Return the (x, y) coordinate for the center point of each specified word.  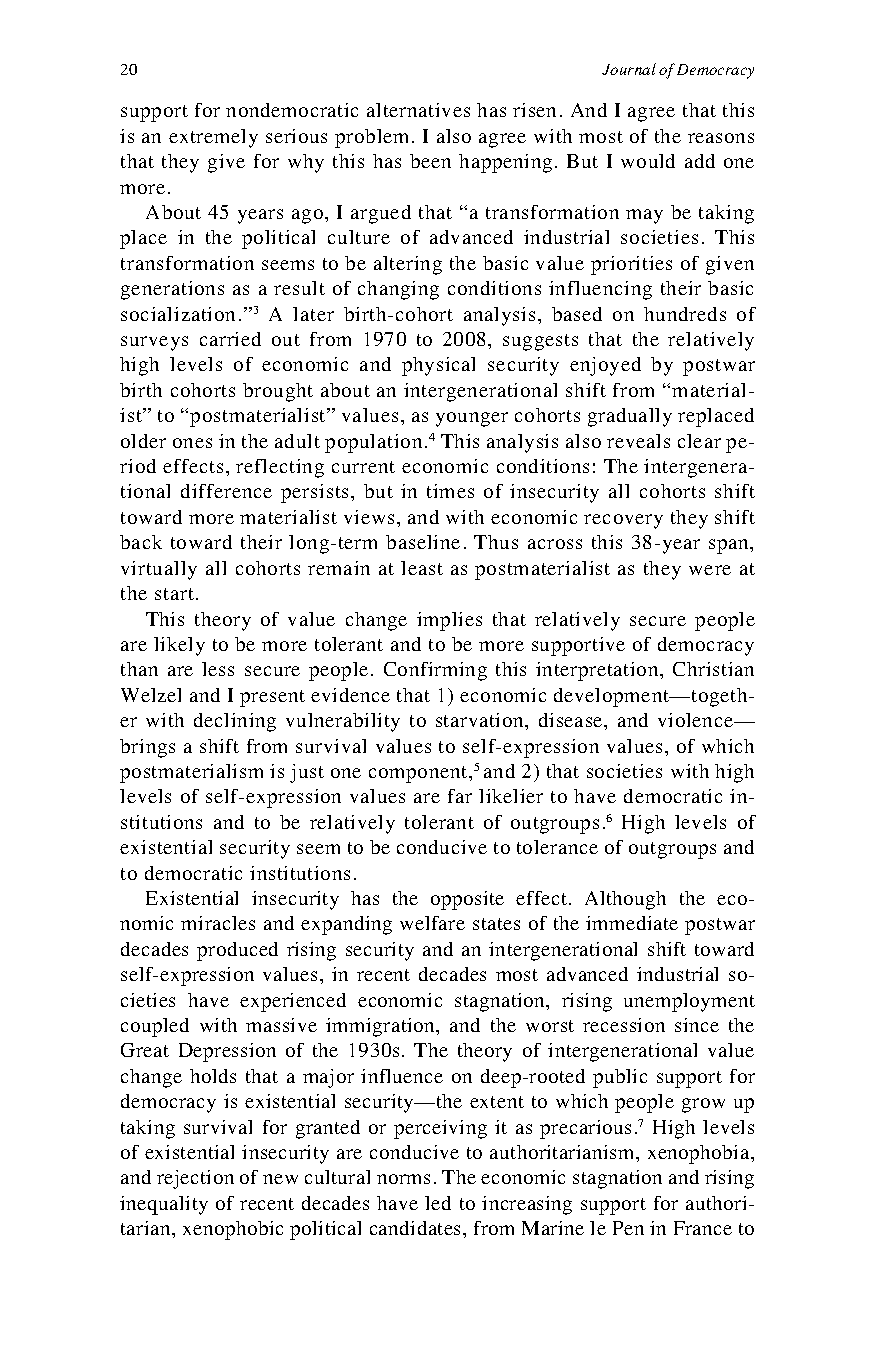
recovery (623, 521)
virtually (159, 570)
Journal (629, 69)
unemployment (689, 1002)
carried (230, 339)
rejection (195, 1179)
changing (398, 290)
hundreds (685, 314)
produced (237, 951)
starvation (481, 720)
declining (235, 722)
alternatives (418, 110)
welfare (432, 923)
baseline (423, 542)
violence (697, 720)
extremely (213, 138)
